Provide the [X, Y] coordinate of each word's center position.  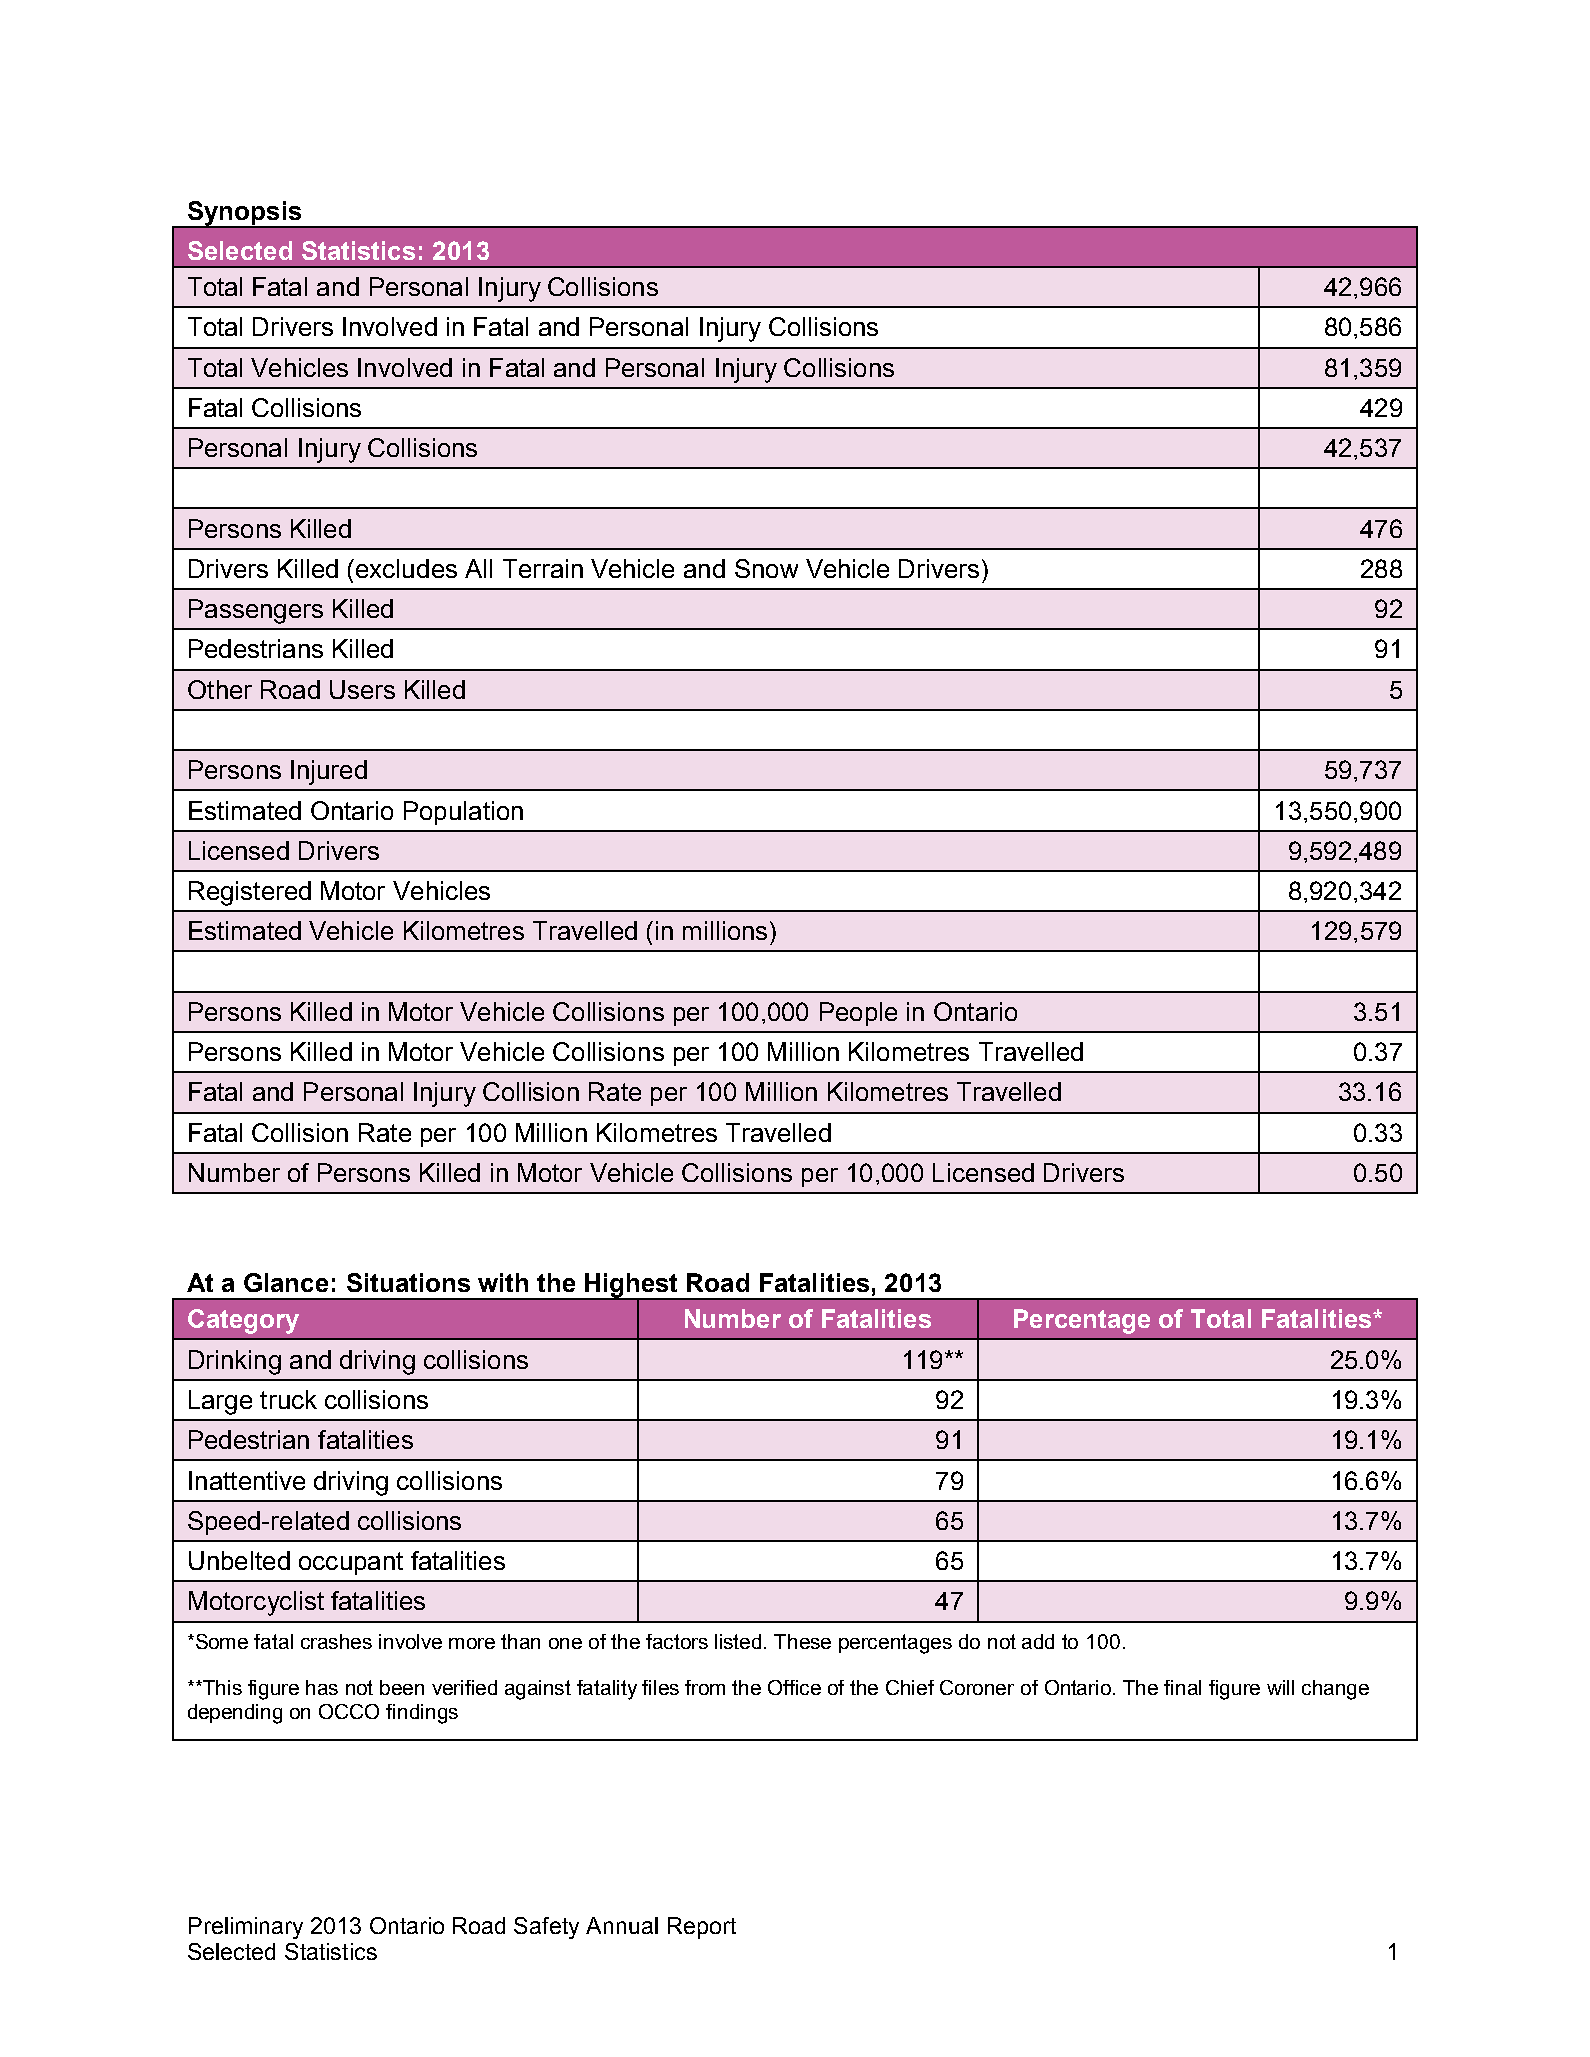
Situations [408, 1282]
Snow [766, 568]
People [858, 1014]
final [1182, 1687]
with [503, 1282]
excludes [406, 568]
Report [702, 1928]
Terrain [543, 568]
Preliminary [246, 1928]
